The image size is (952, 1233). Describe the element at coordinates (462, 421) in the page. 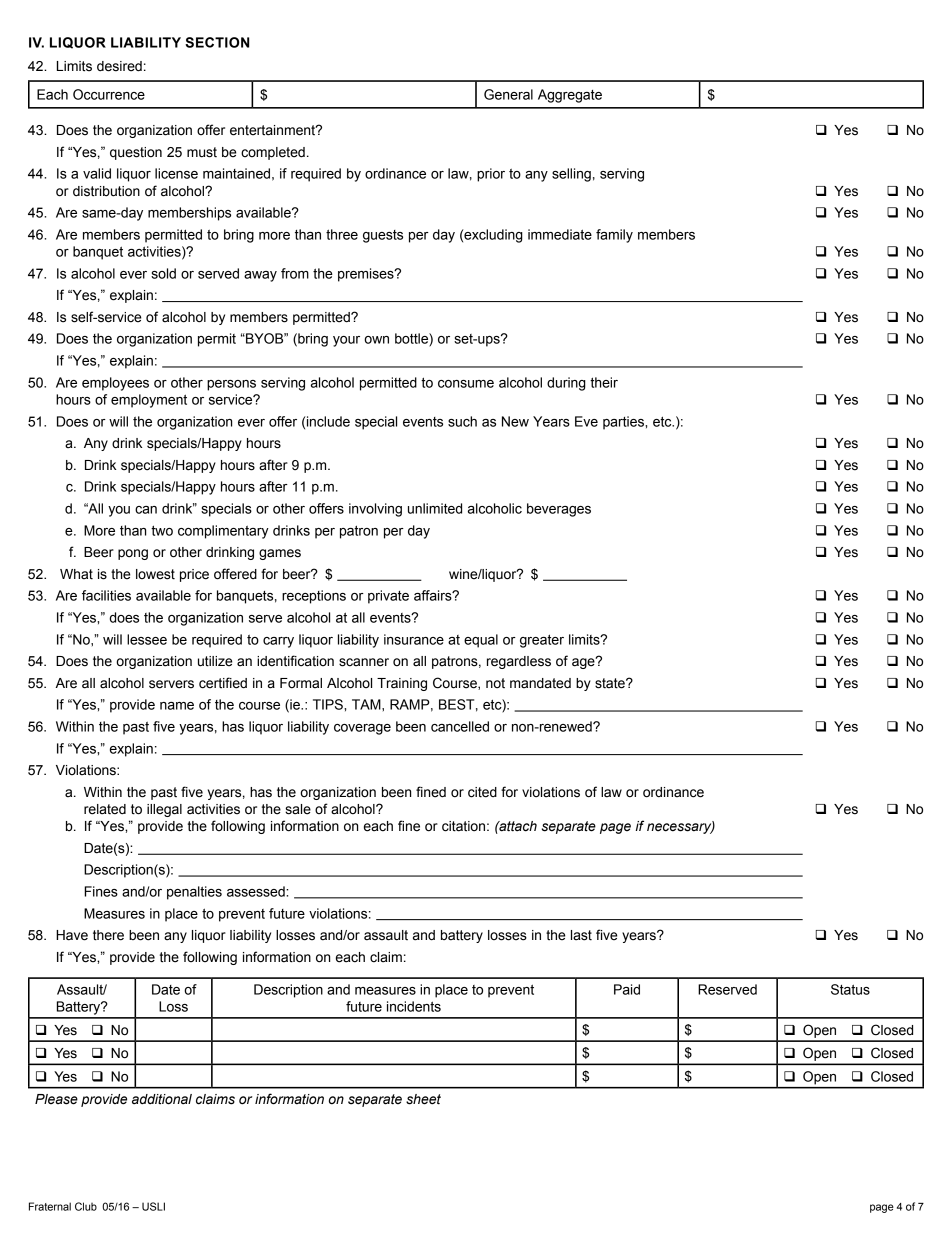

I see `such` at that location.
